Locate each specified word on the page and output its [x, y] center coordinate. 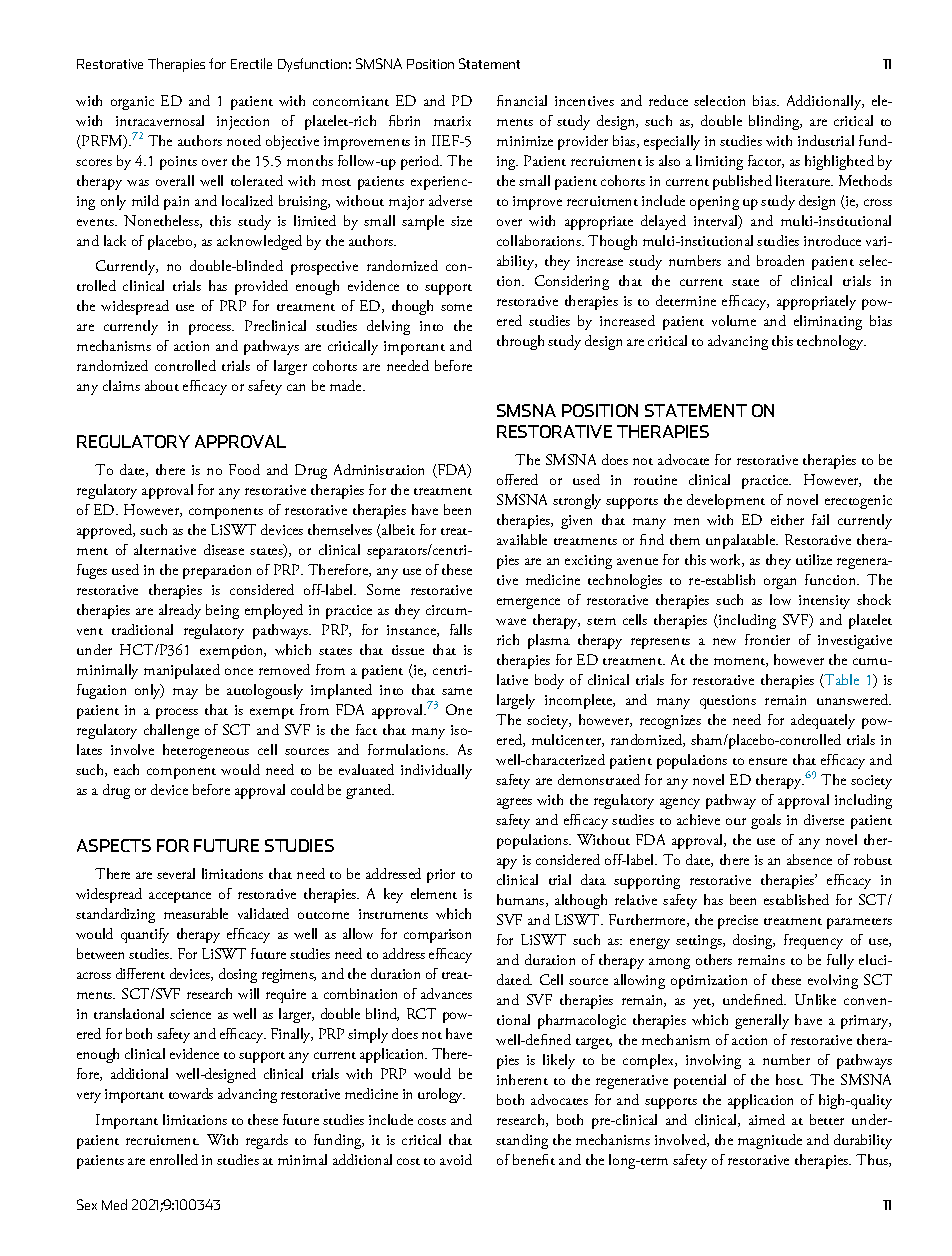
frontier [767, 639]
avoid [456, 1159]
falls [461, 629]
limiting [719, 162]
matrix [452, 121]
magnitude [770, 1141]
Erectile [251, 63]
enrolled [174, 1159]
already [180, 611]
